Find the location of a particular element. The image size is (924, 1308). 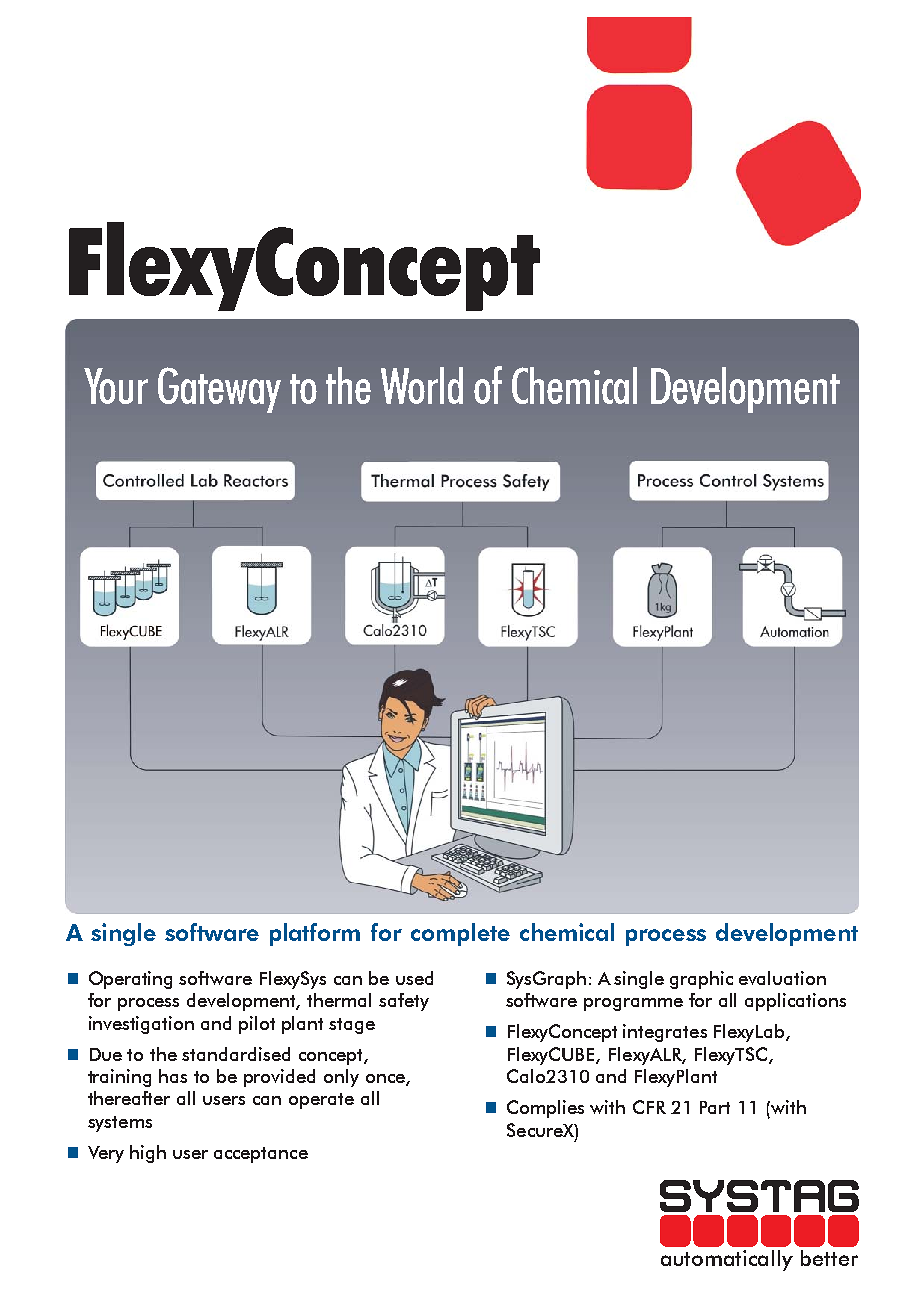

Gateway is located at coordinates (219, 390).
